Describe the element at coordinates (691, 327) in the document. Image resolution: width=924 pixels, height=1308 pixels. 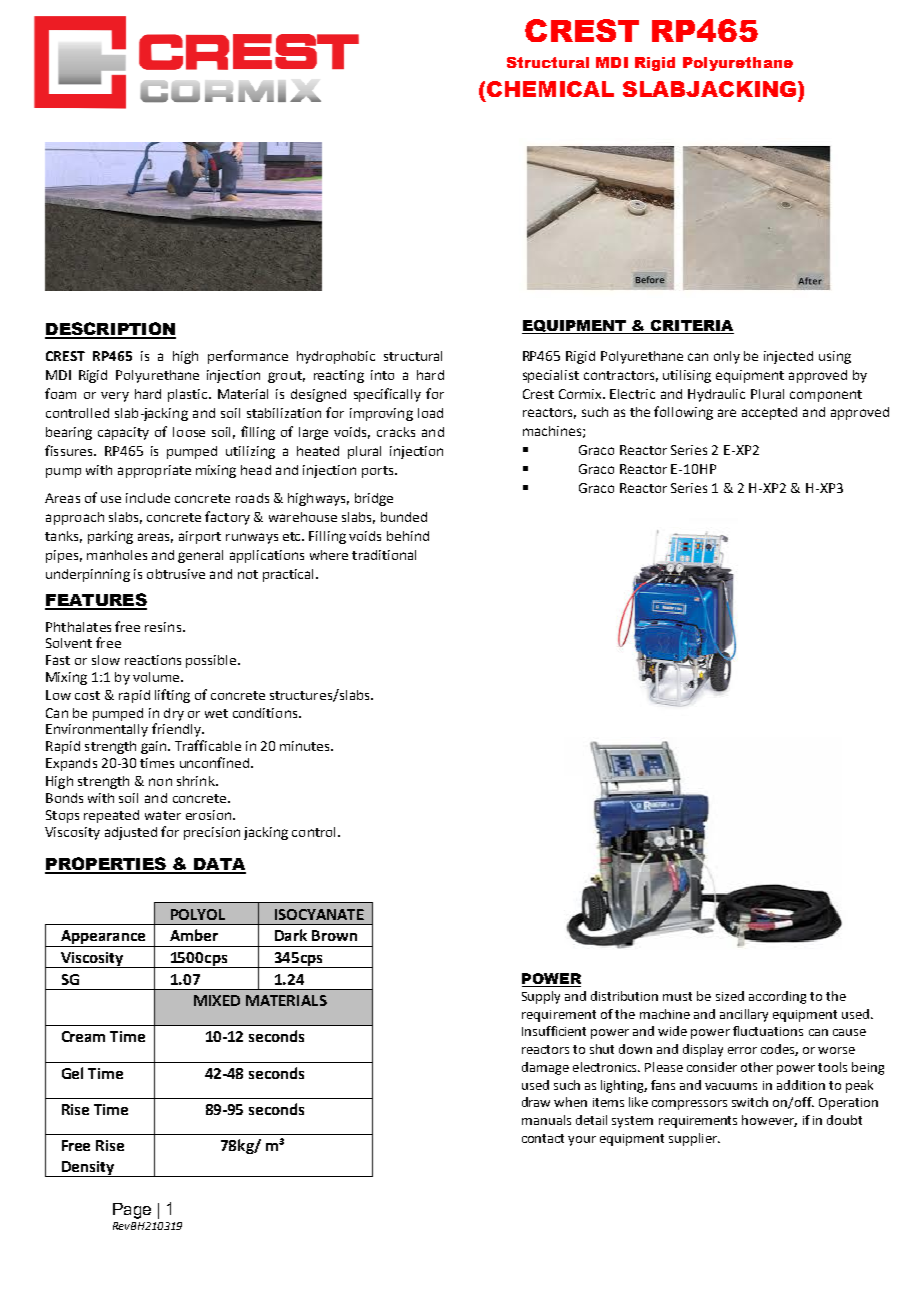
I see `CRITERIA` at that location.
